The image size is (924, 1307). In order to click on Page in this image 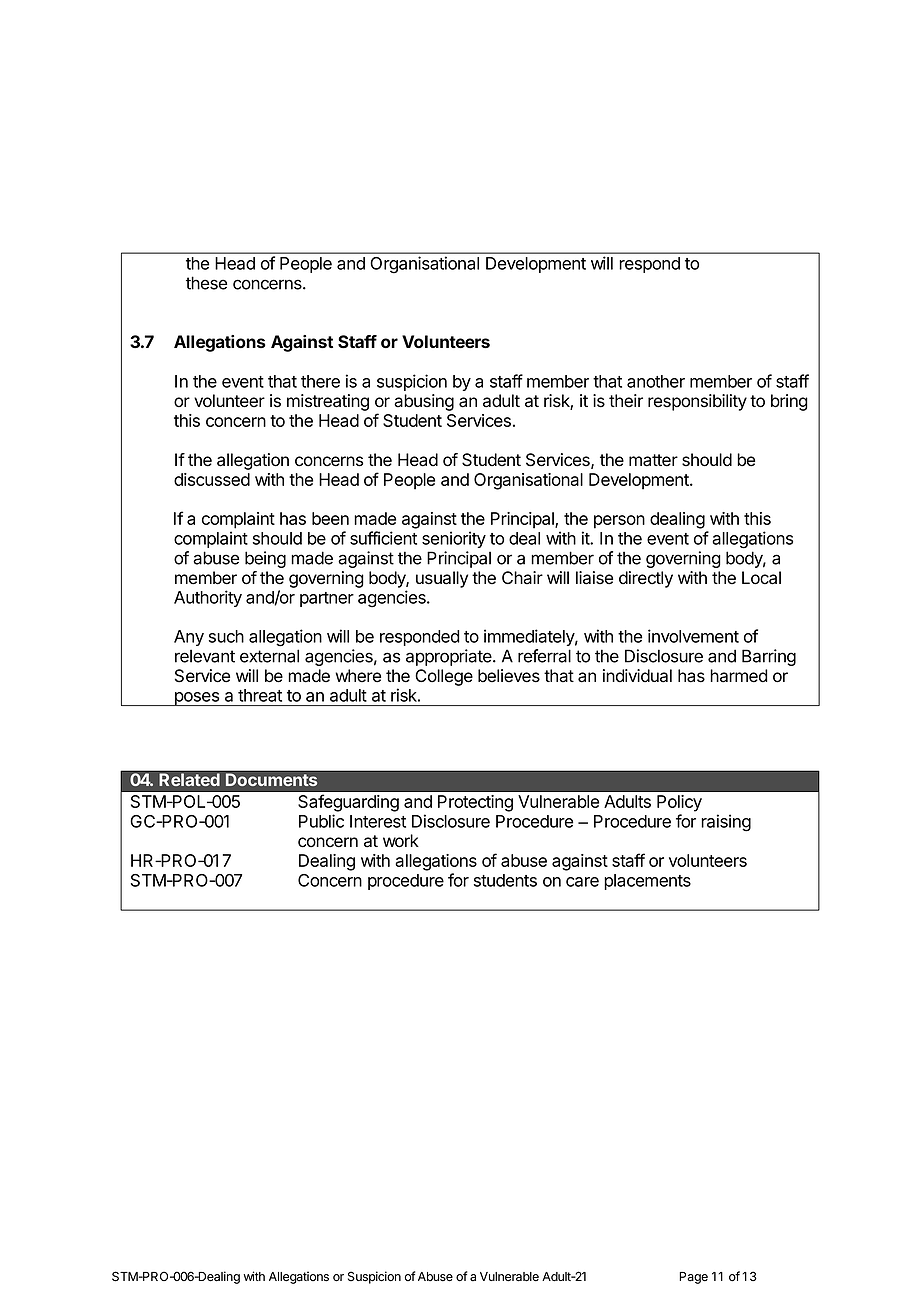, I will do `click(693, 1278)`.
